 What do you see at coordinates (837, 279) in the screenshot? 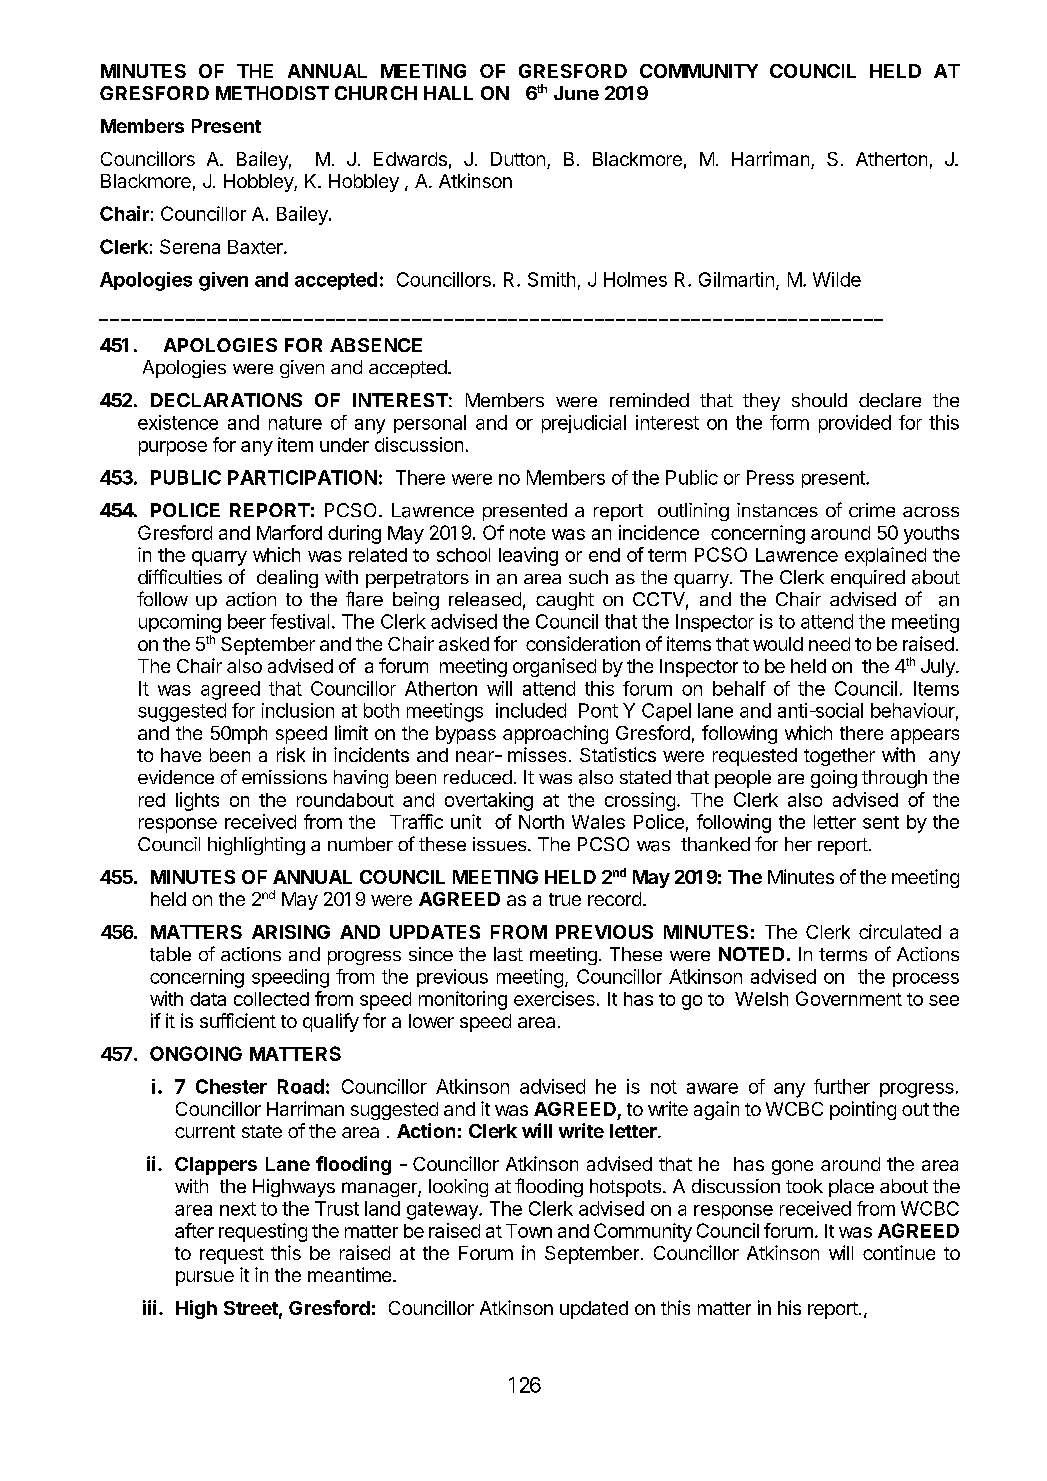
I see `Wilde` at bounding box center [837, 279].
